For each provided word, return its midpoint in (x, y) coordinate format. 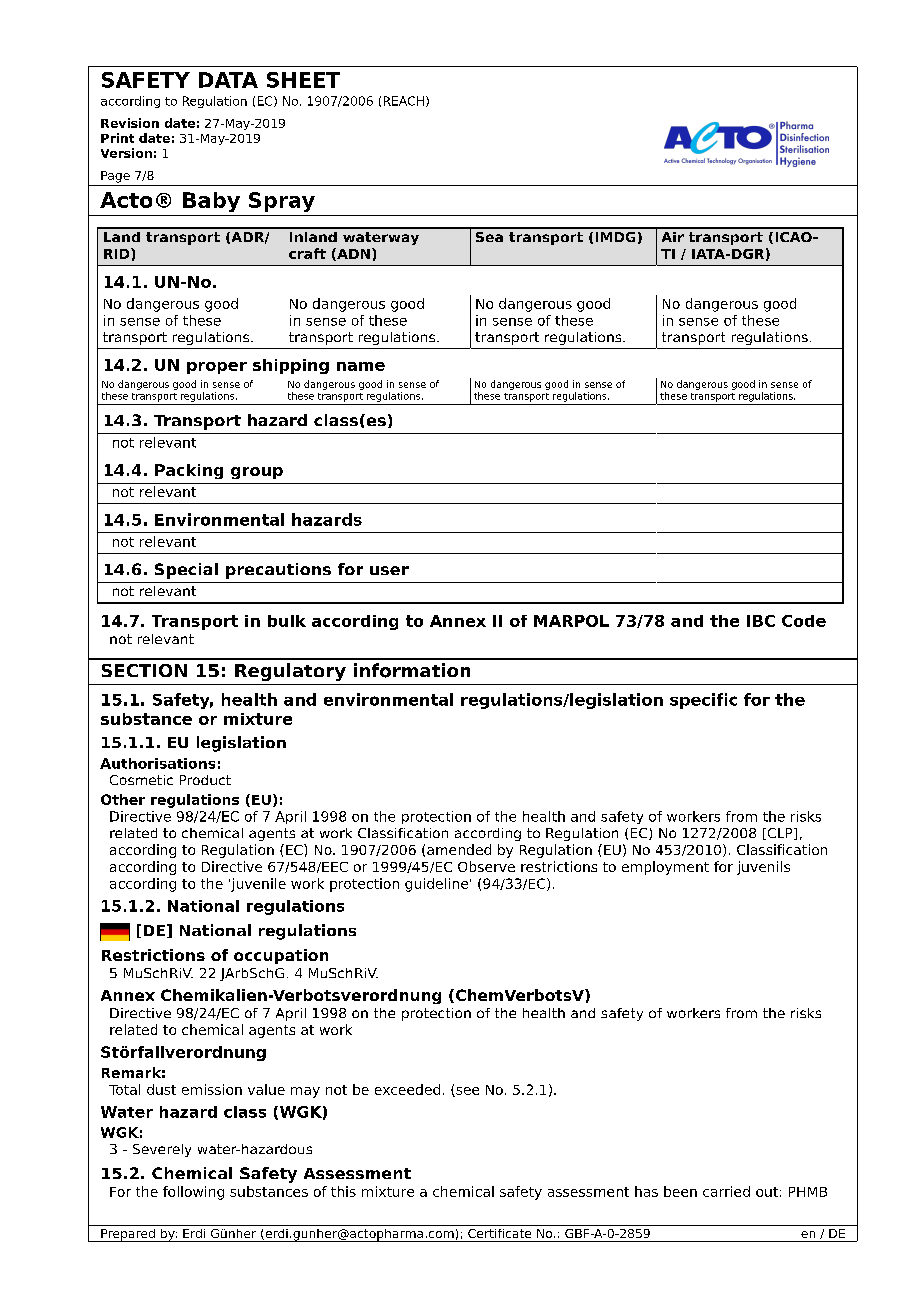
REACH (404, 101)
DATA (228, 80)
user (389, 570)
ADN (352, 254)
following (193, 1193)
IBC (761, 621)
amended (459, 849)
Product (205, 780)
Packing (189, 471)
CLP (780, 834)
